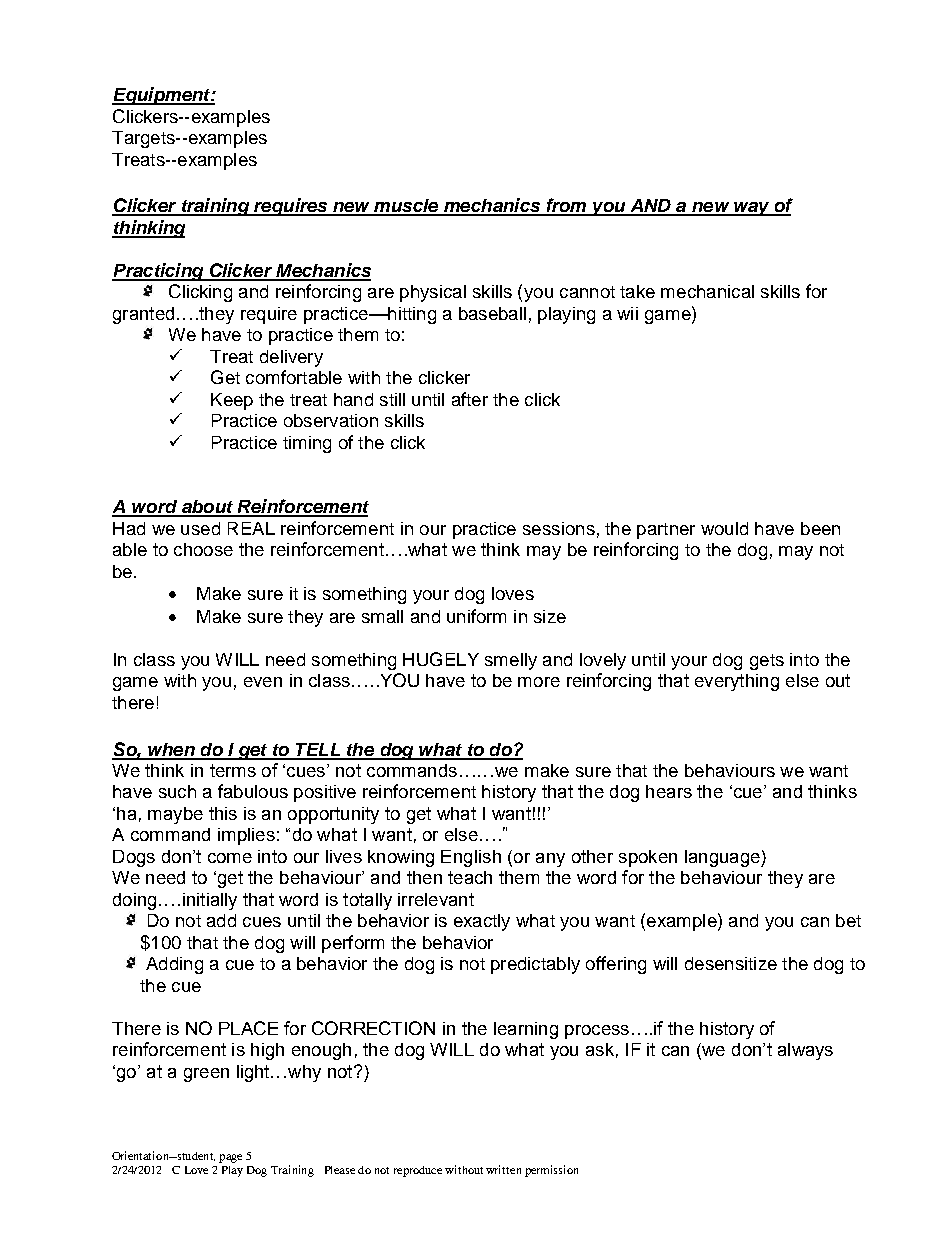  What do you see at coordinates (230, 1158) in the page?
I see `page` at bounding box center [230, 1158].
